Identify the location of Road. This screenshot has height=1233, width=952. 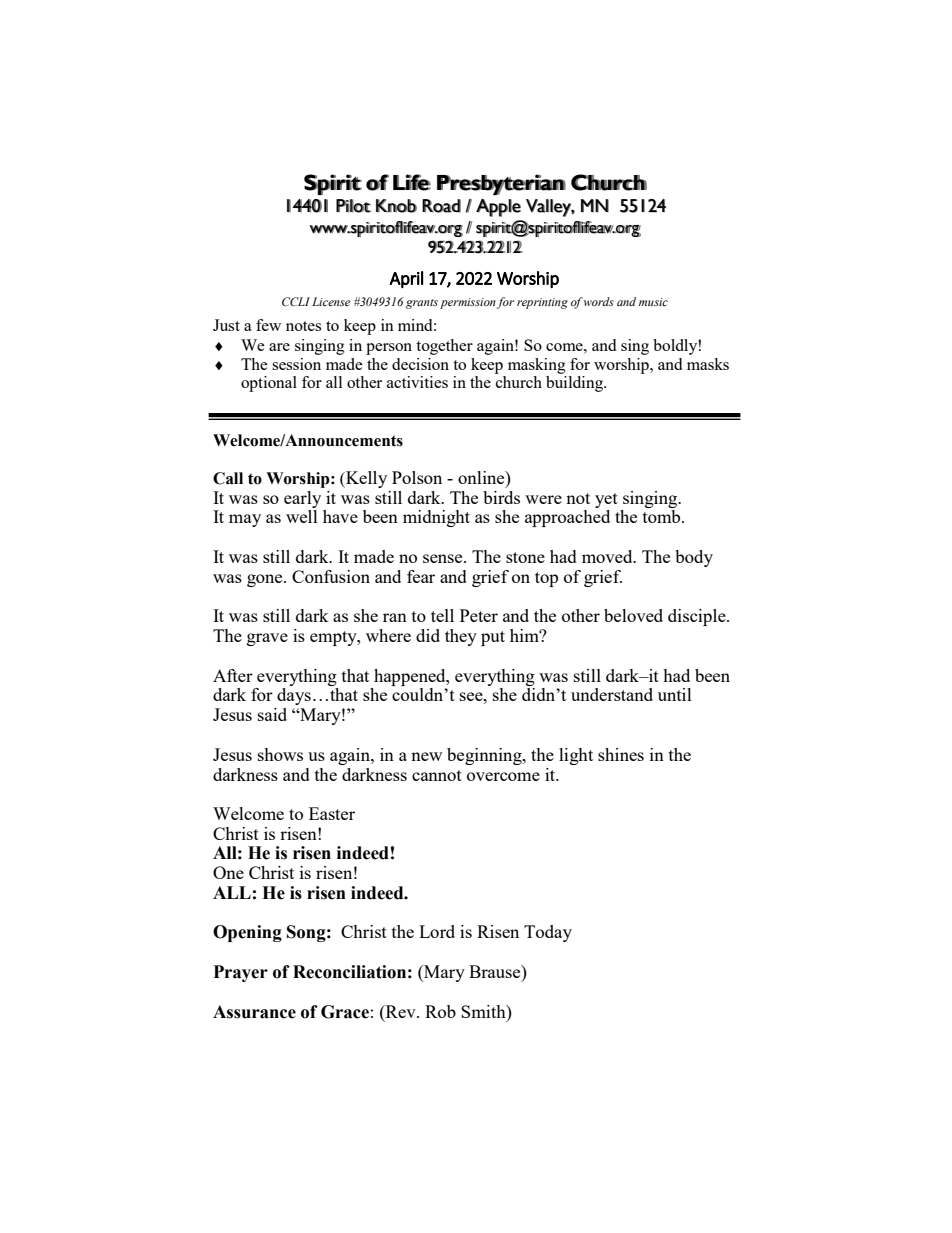
(441, 206).
